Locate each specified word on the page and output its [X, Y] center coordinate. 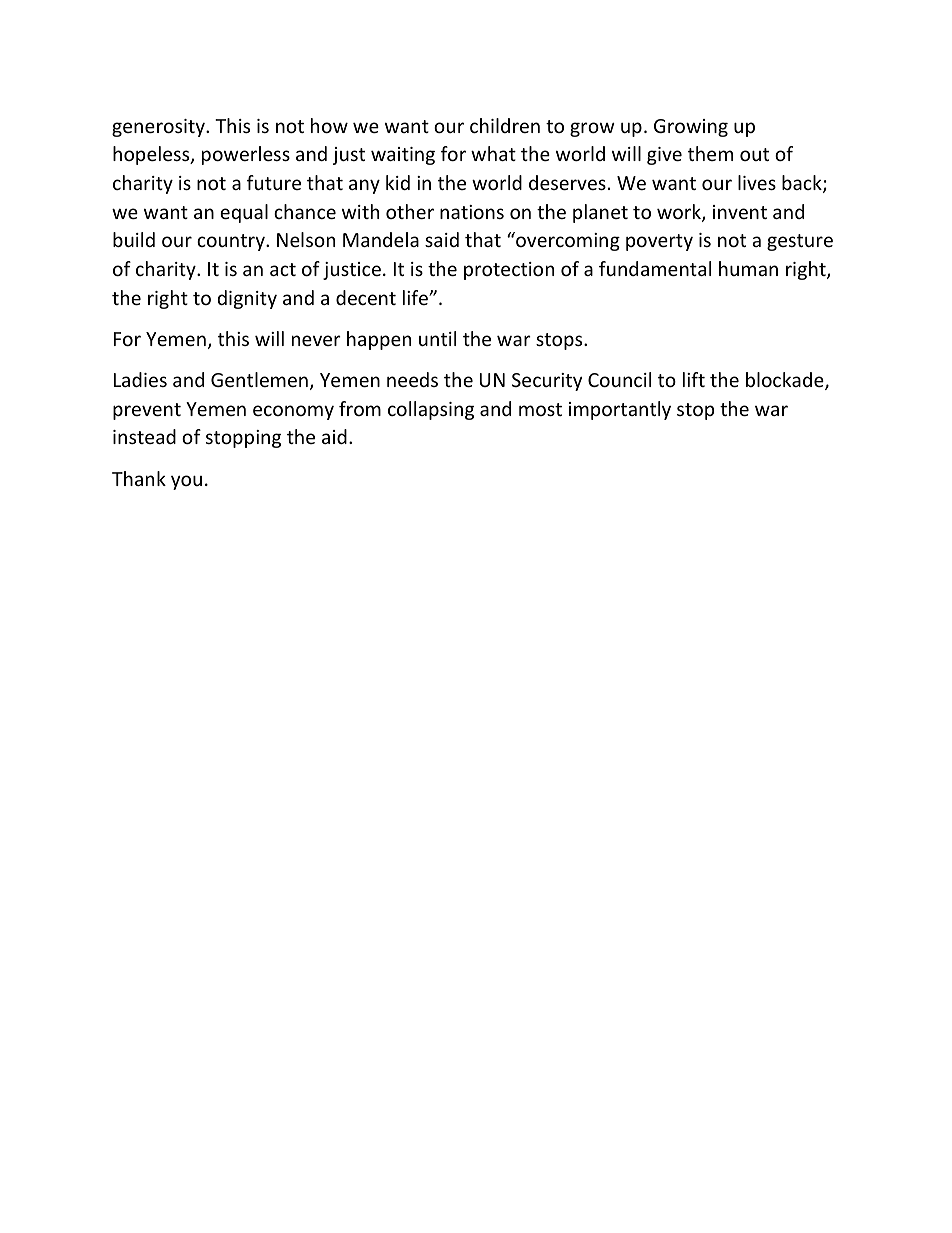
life [416, 297]
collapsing [431, 410]
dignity [247, 299]
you [186, 482]
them [710, 153]
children [505, 125]
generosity [159, 128]
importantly [620, 410]
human [748, 268]
